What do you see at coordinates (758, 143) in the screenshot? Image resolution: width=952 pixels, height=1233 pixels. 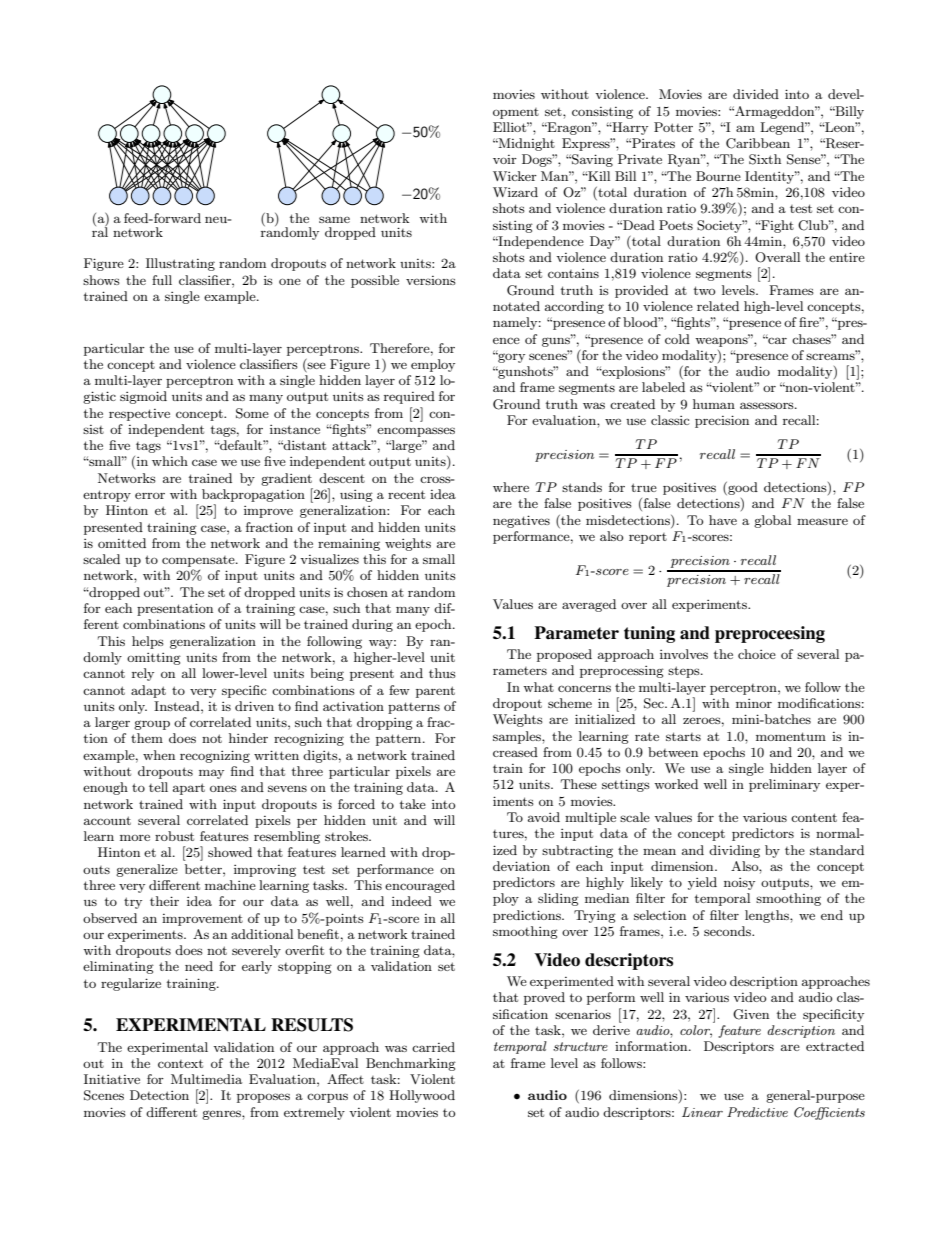 I see `Caribbean` at bounding box center [758, 143].
